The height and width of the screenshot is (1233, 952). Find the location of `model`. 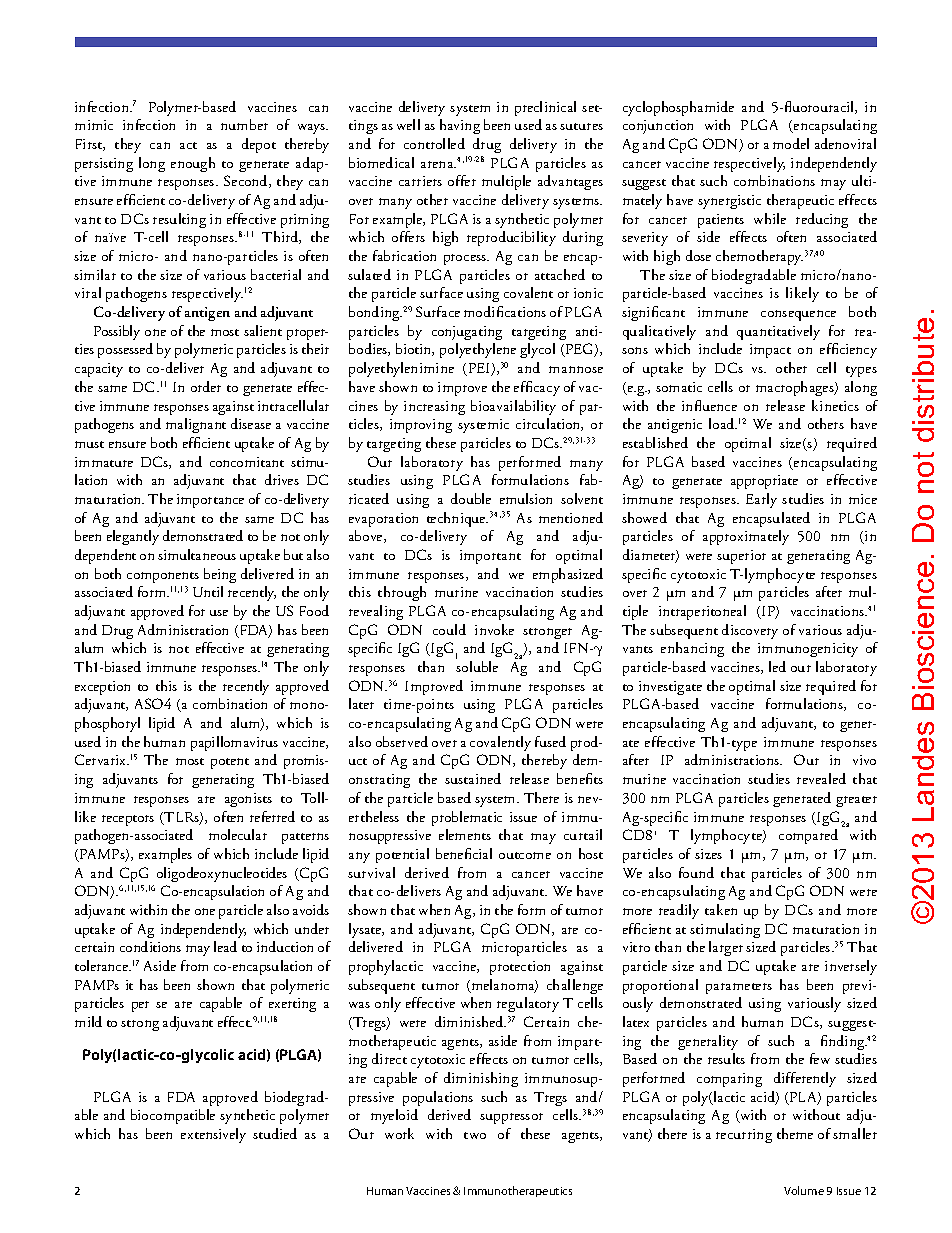

model is located at coordinates (791, 143).
